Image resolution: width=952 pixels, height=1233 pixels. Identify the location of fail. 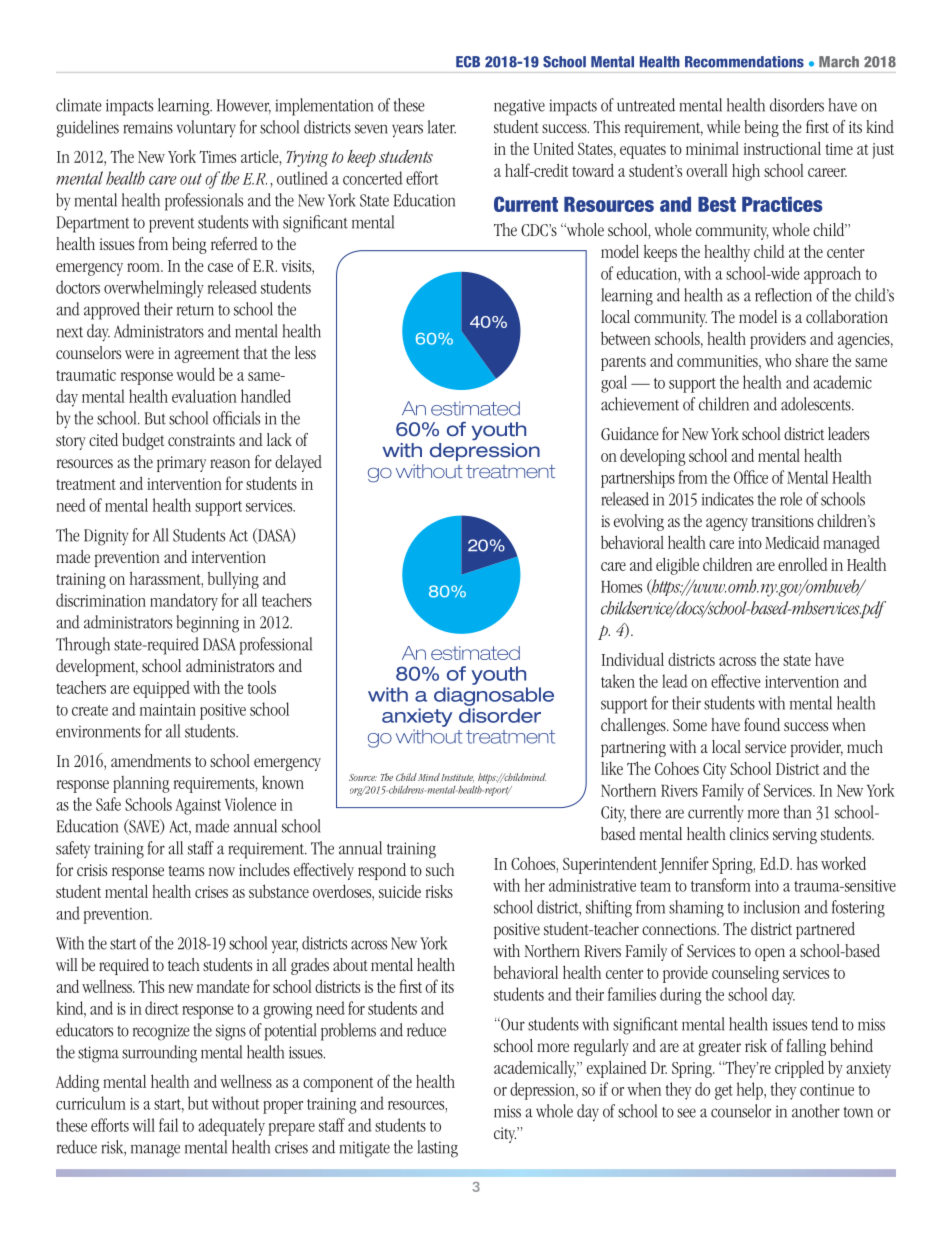
(168, 1125).
